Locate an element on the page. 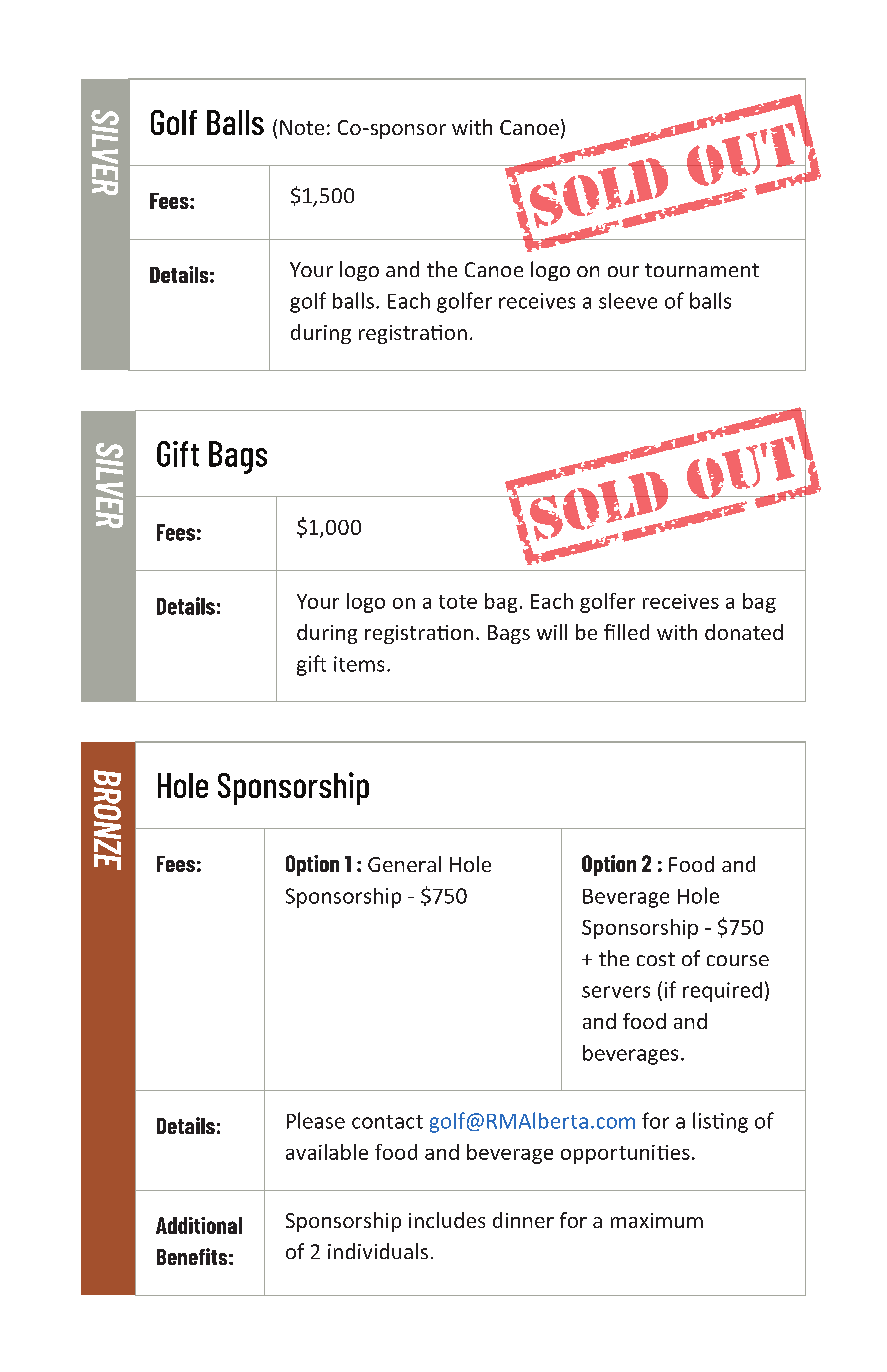 The height and width of the document is (1372, 887). tote is located at coordinates (458, 602).
